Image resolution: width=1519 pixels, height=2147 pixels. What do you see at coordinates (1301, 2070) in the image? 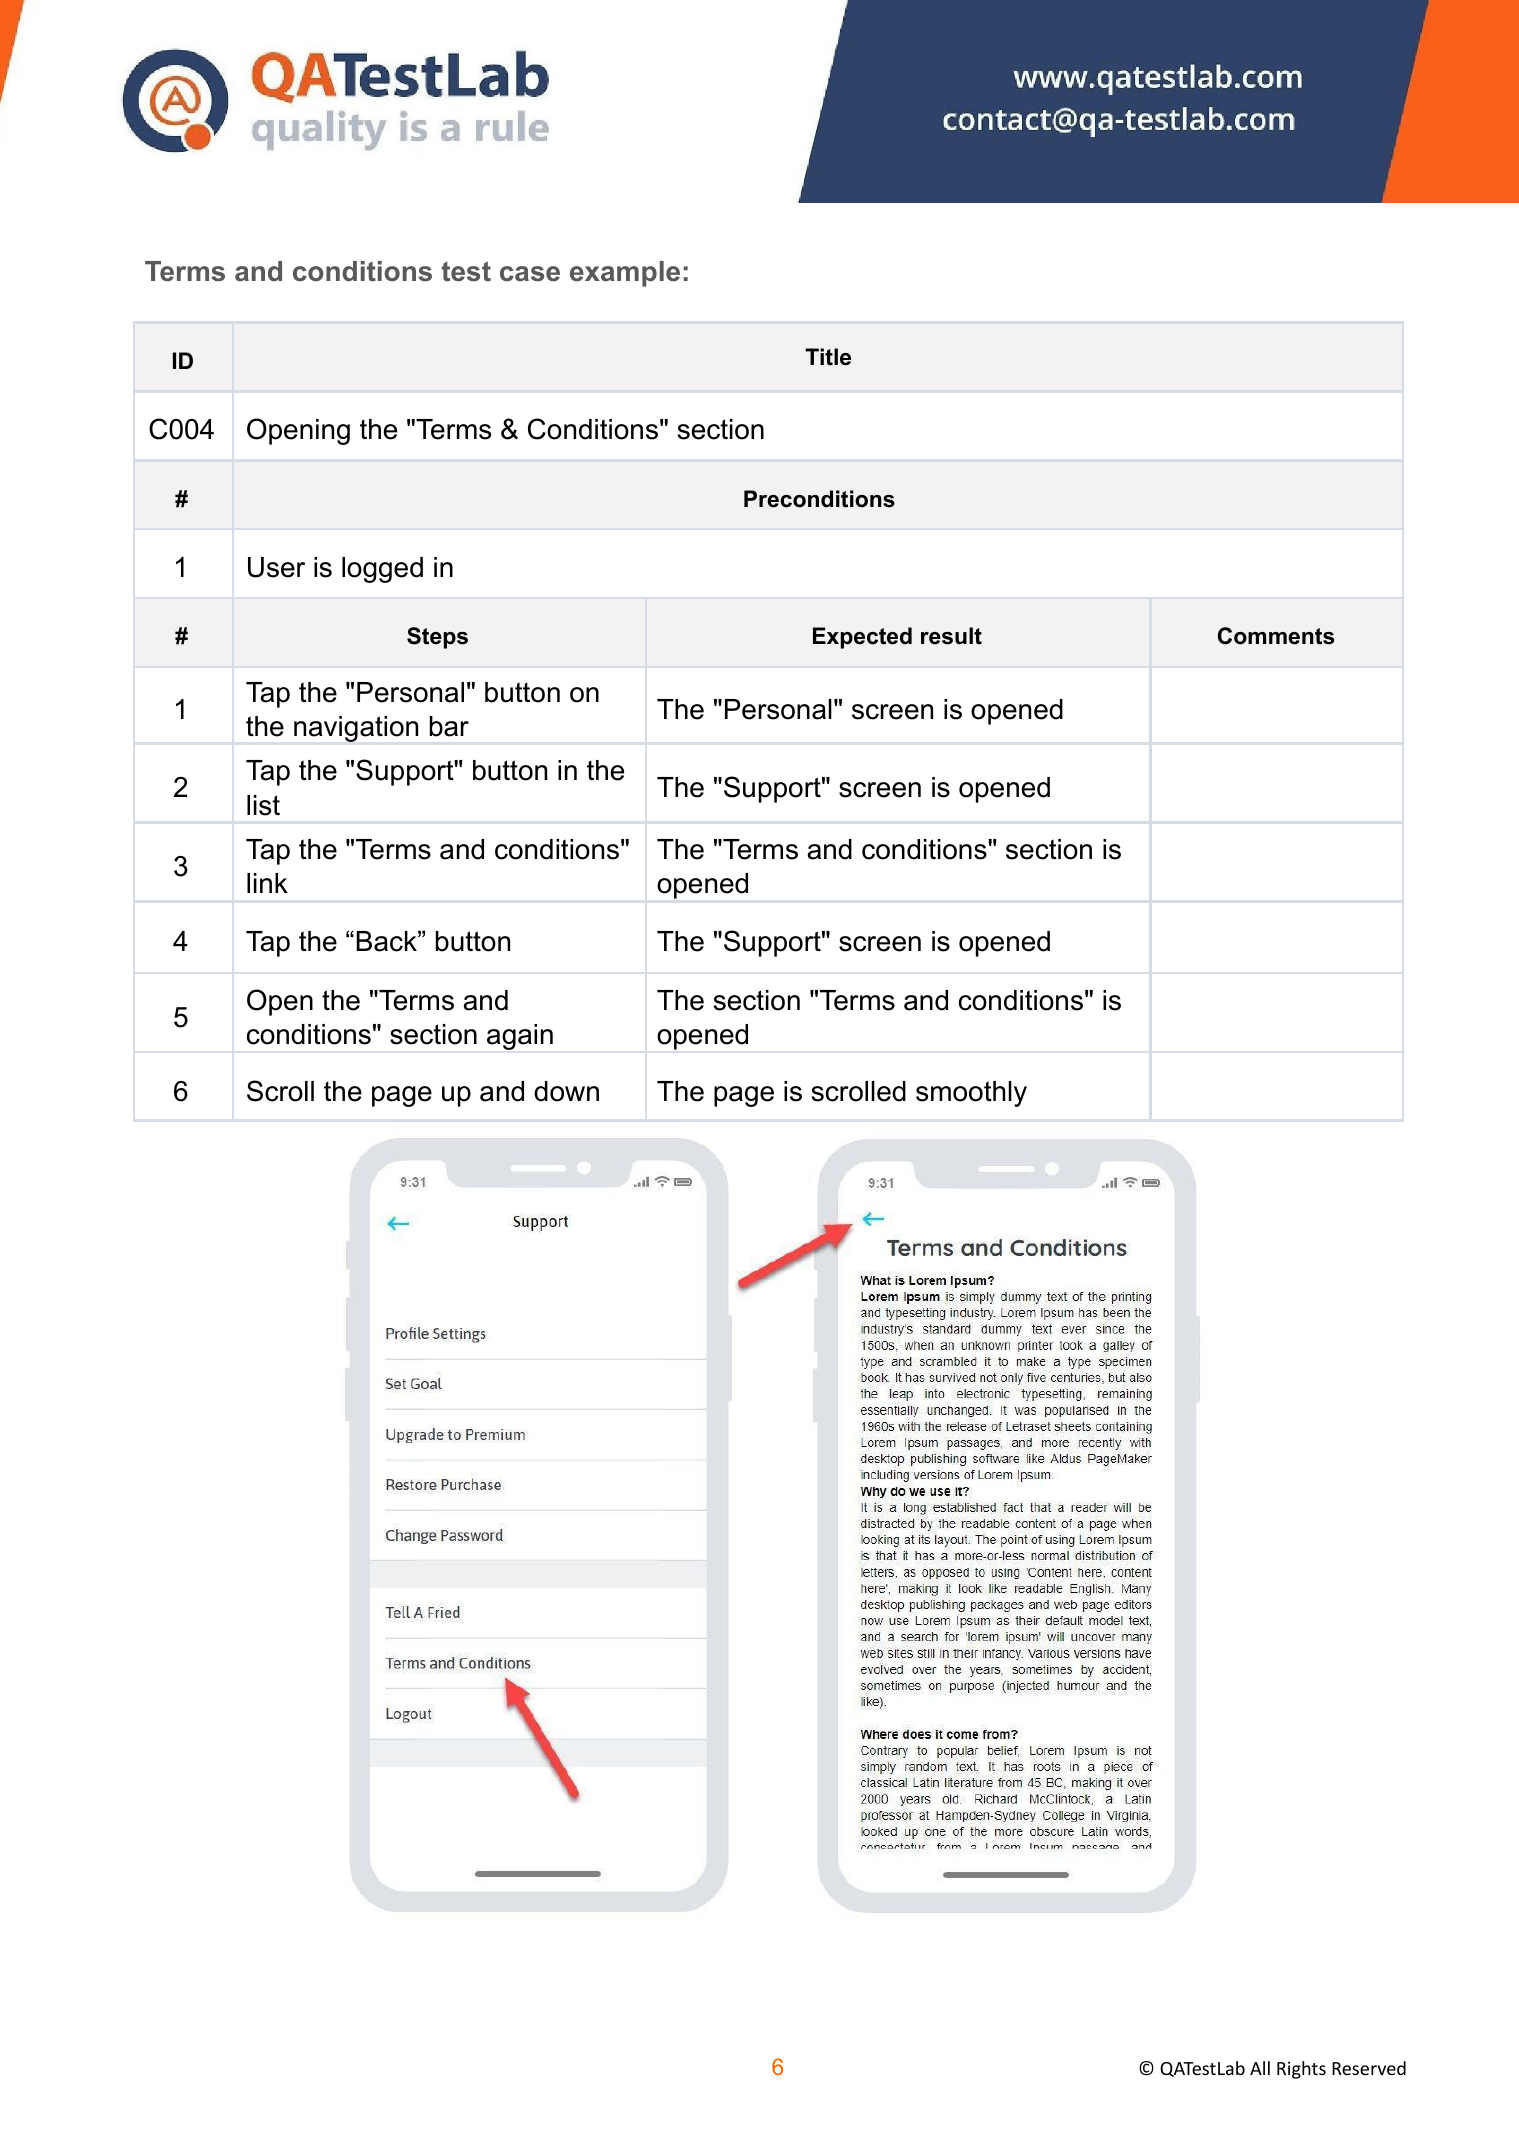
I see `Rights` at bounding box center [1301, 2070].
